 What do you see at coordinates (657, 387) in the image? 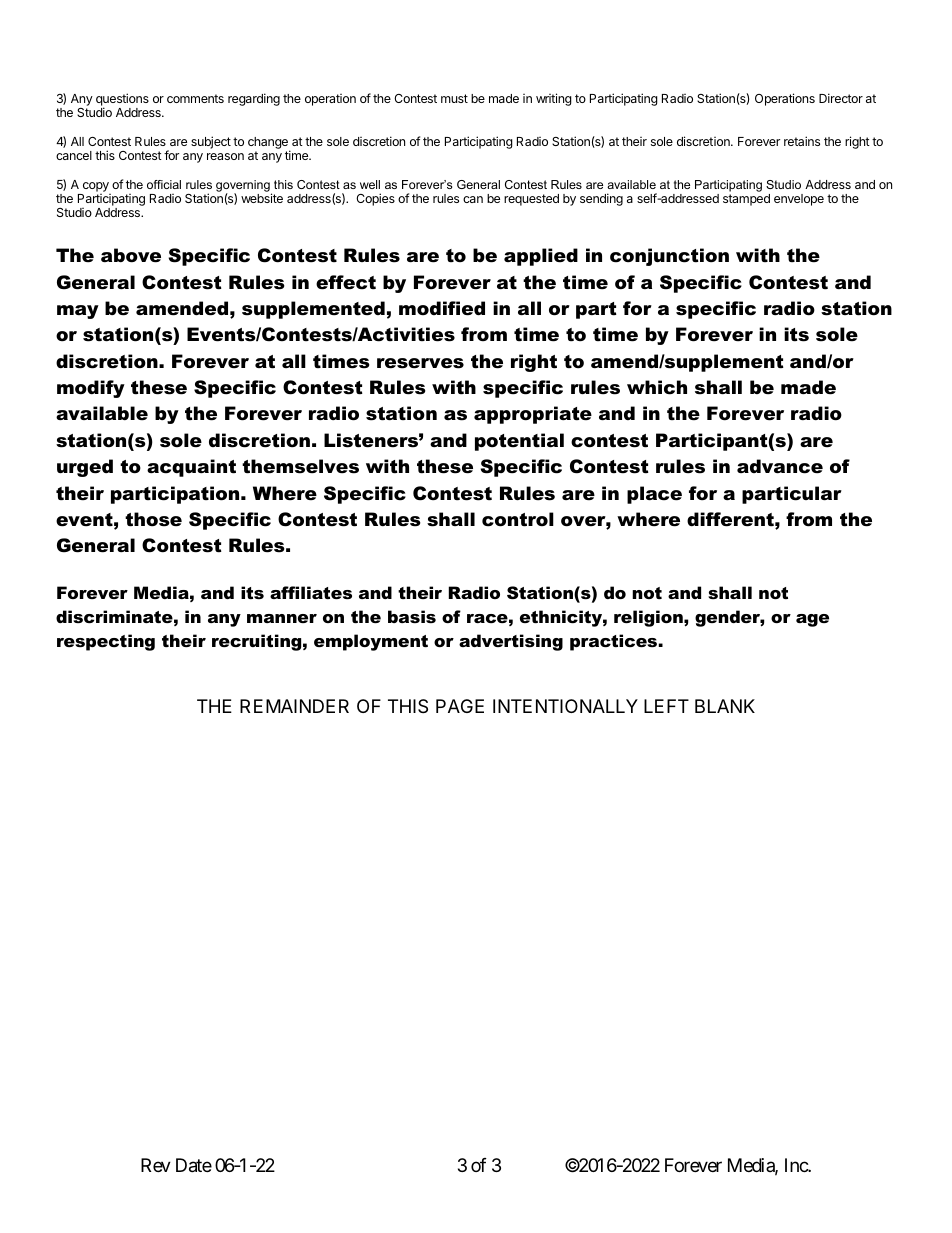
I see `which` at bounding box center [657, 387].
